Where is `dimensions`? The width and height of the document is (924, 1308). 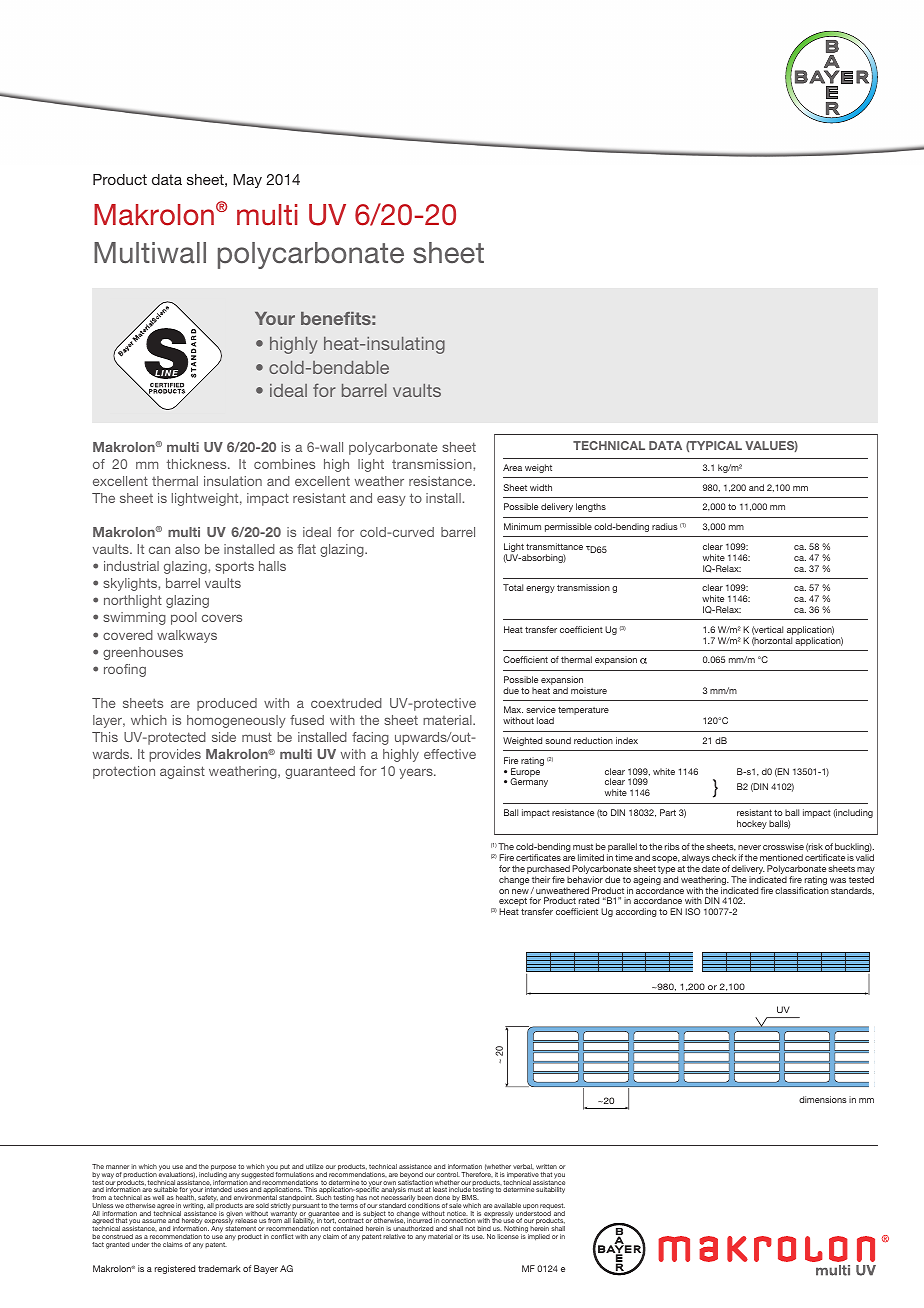
dimensions is located at coordinates (823, 1099).
